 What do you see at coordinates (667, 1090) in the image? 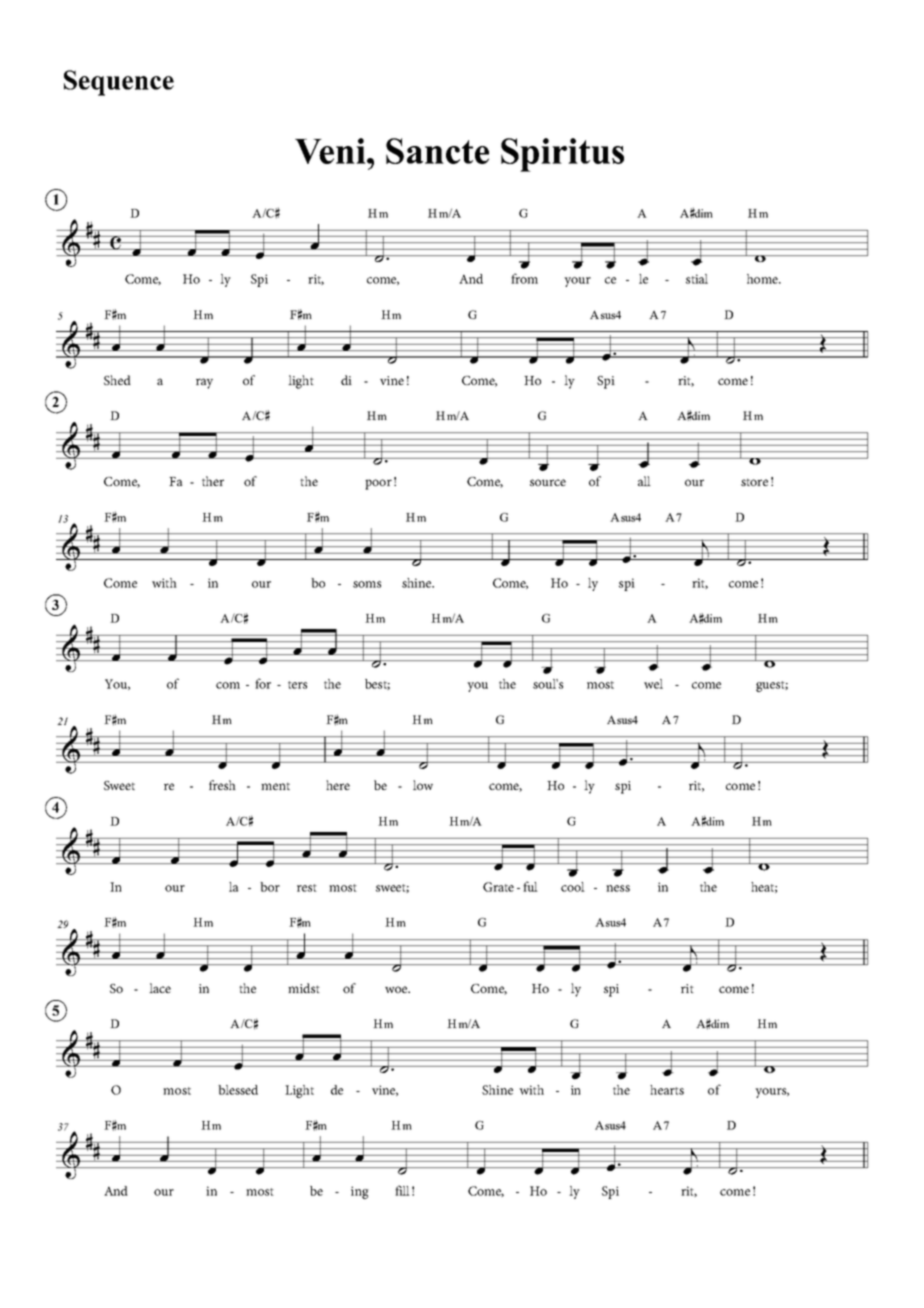
I see `hearts` at bounding box center [667, 1090].
